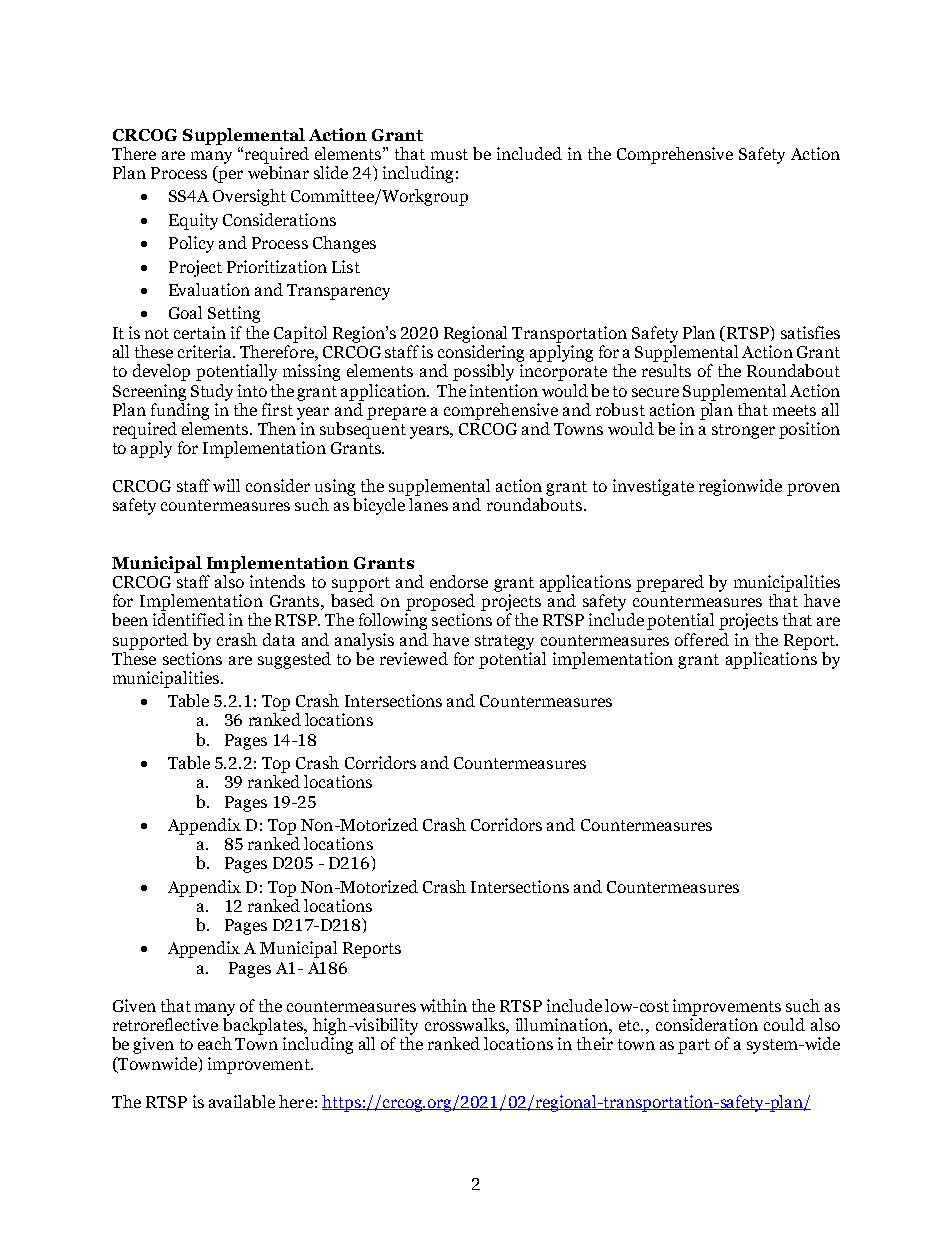 This screenshot has height=1233, width=952. Describe the element at coordinates (784, 1024) in the screenshot. I see `could` at that location.
